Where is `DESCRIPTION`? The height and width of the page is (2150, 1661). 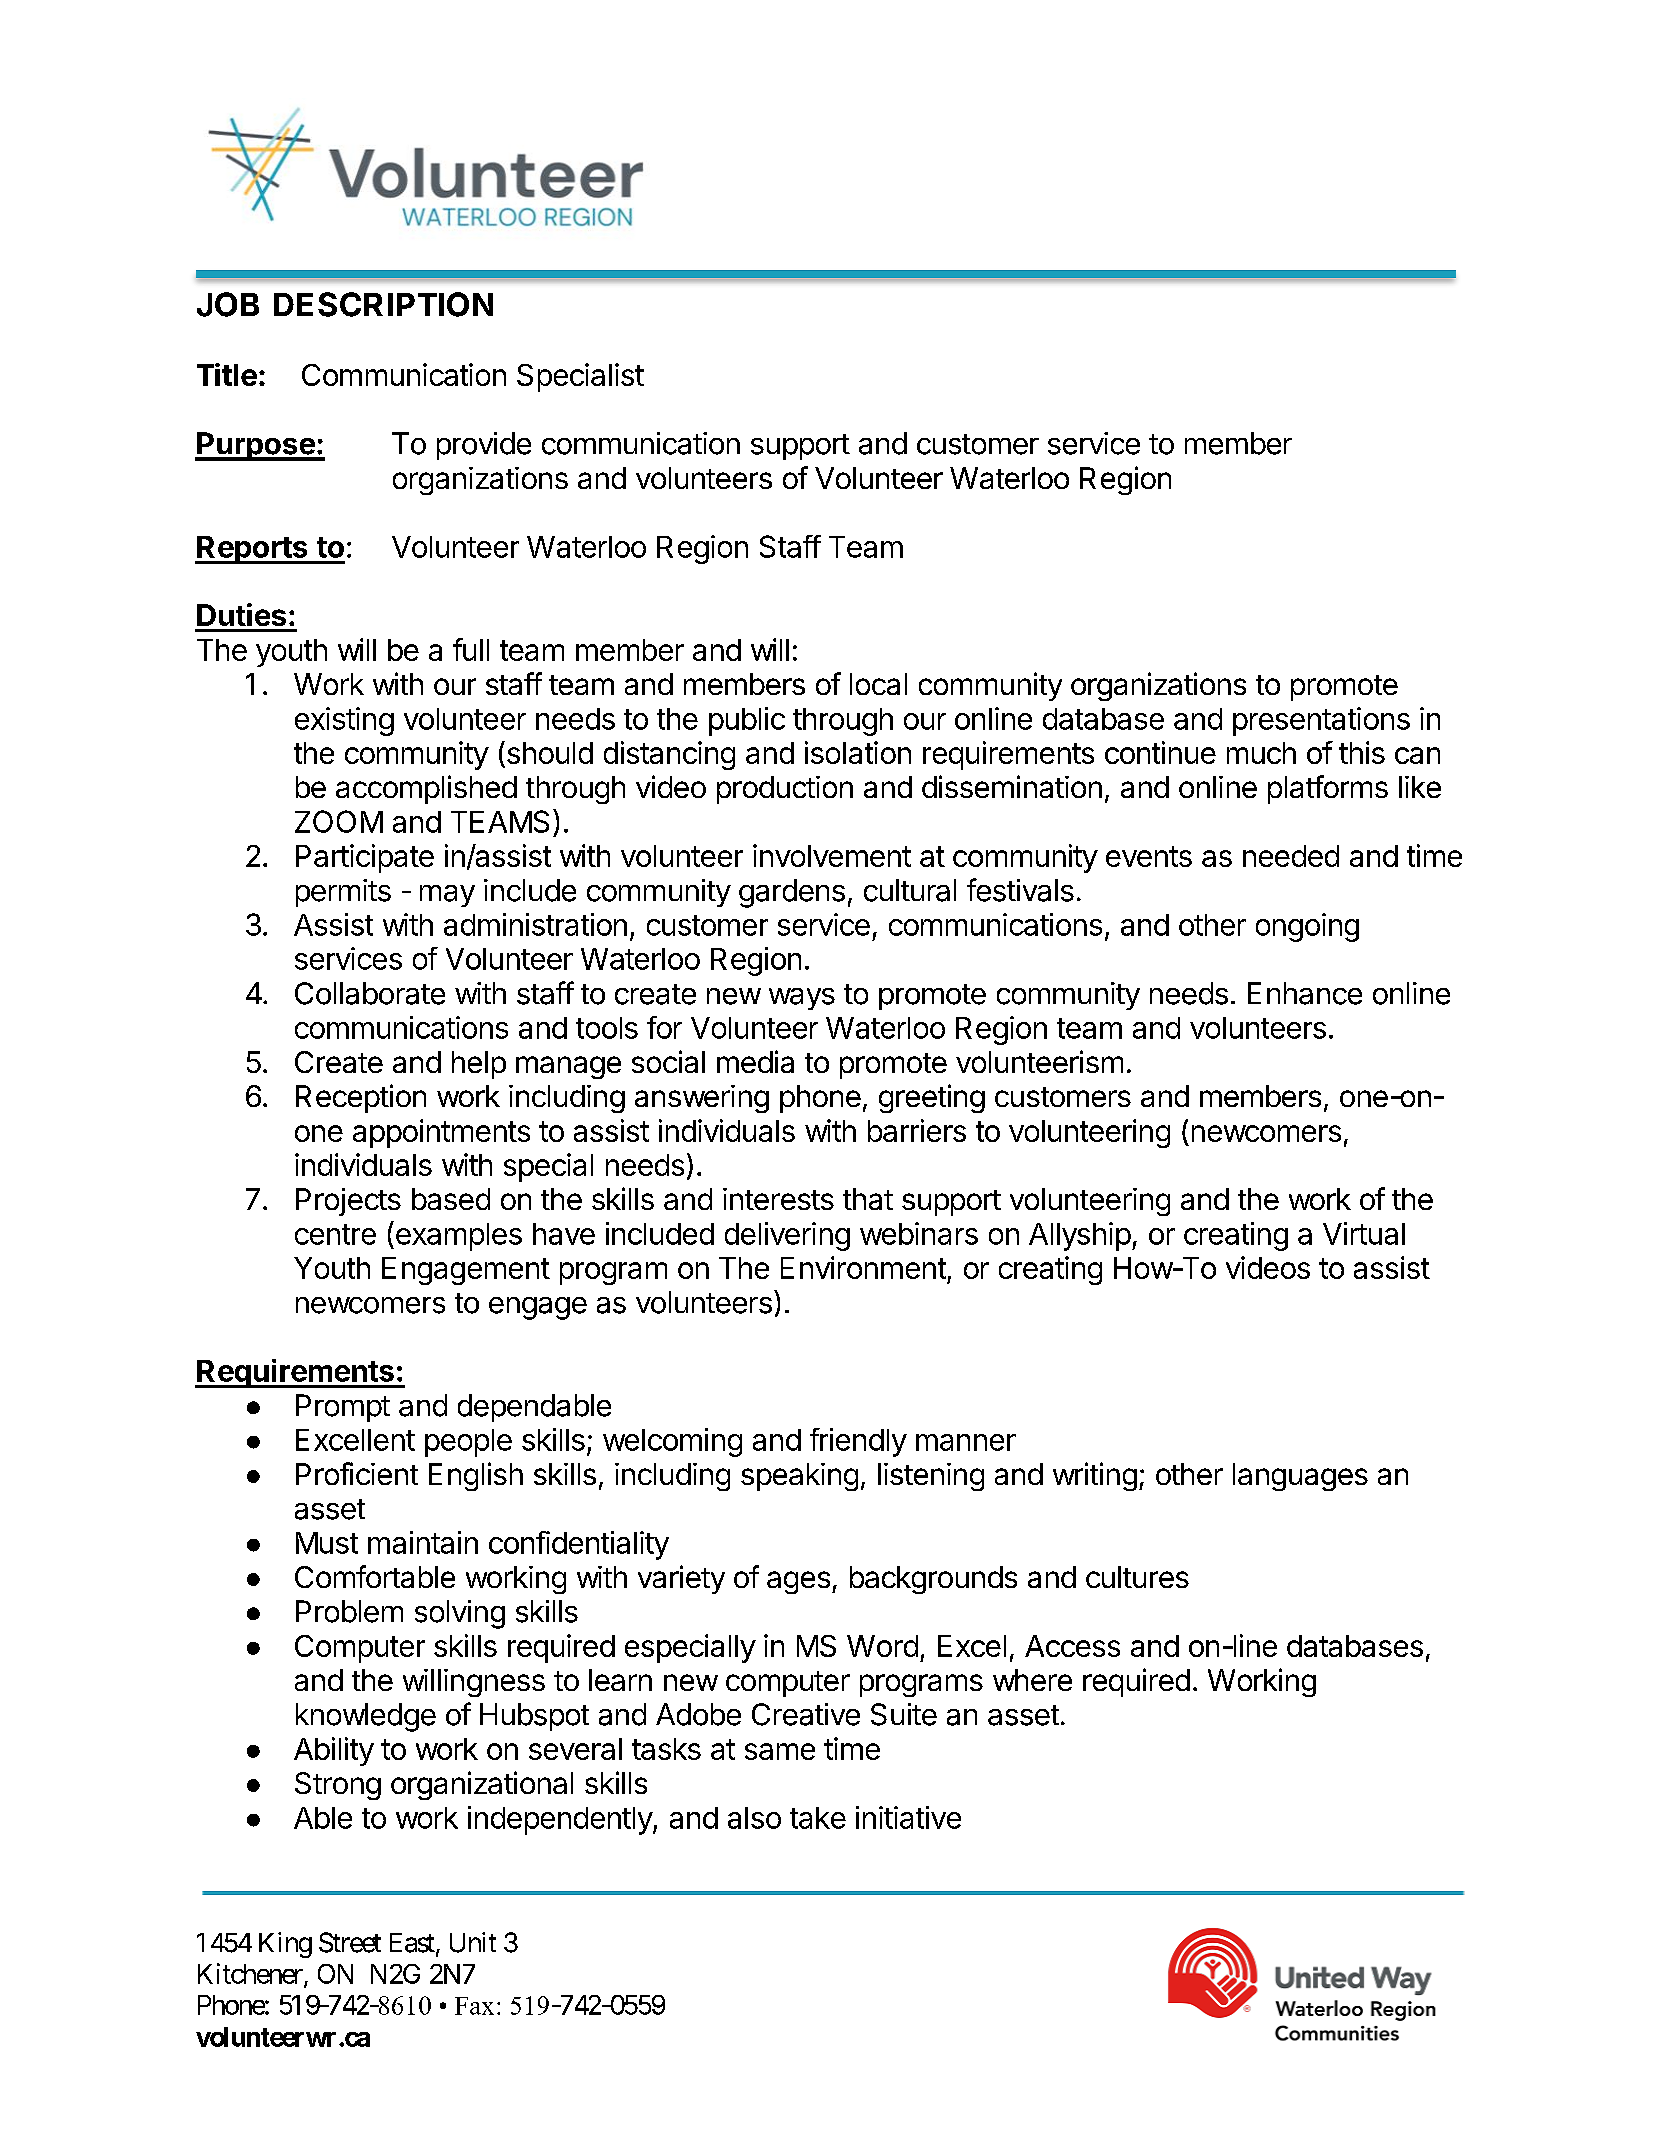 DESCRIPTION is located at coordinates (383, 304).
